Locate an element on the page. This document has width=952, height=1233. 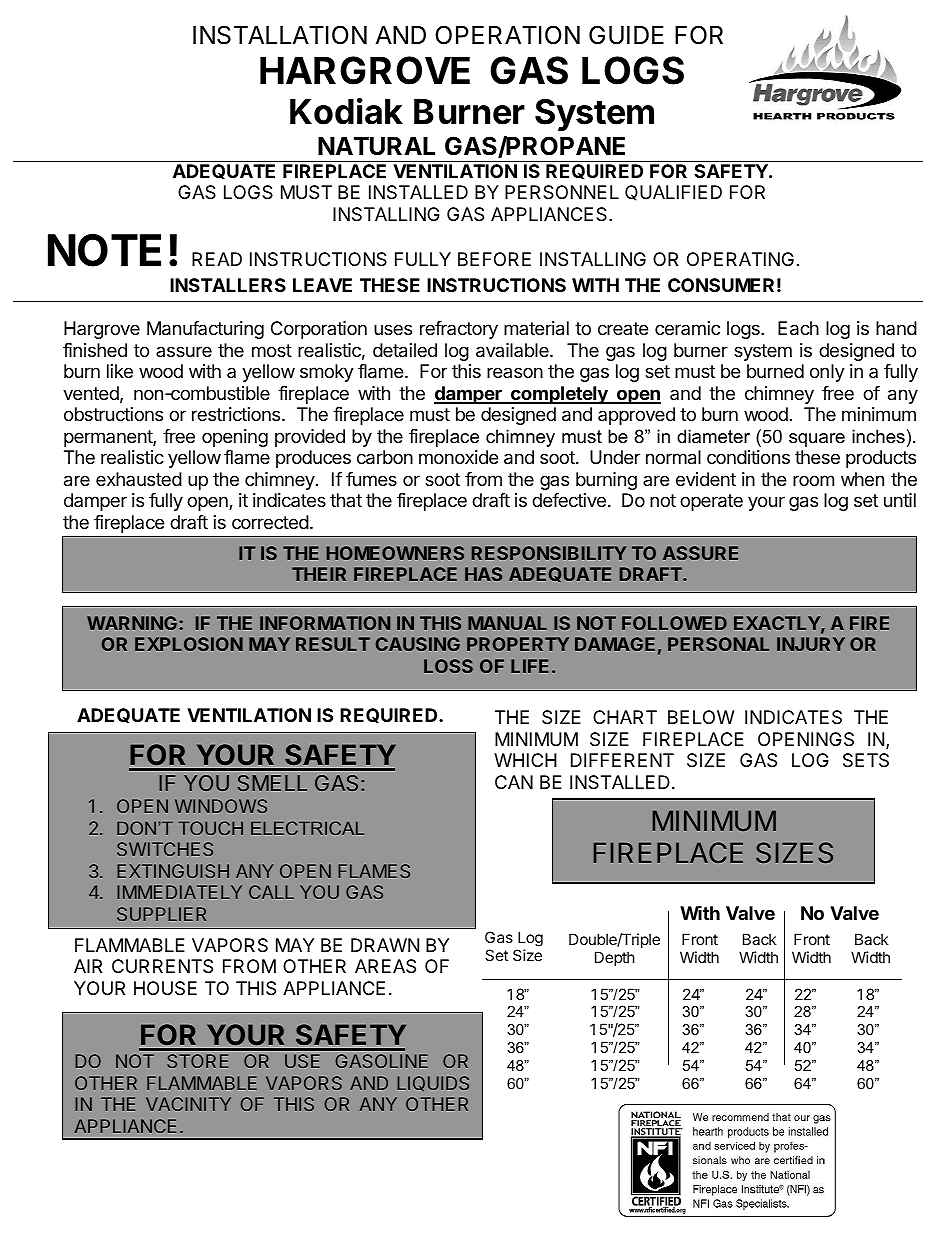
INSTALLATION is located at coordinates (280, 35).
